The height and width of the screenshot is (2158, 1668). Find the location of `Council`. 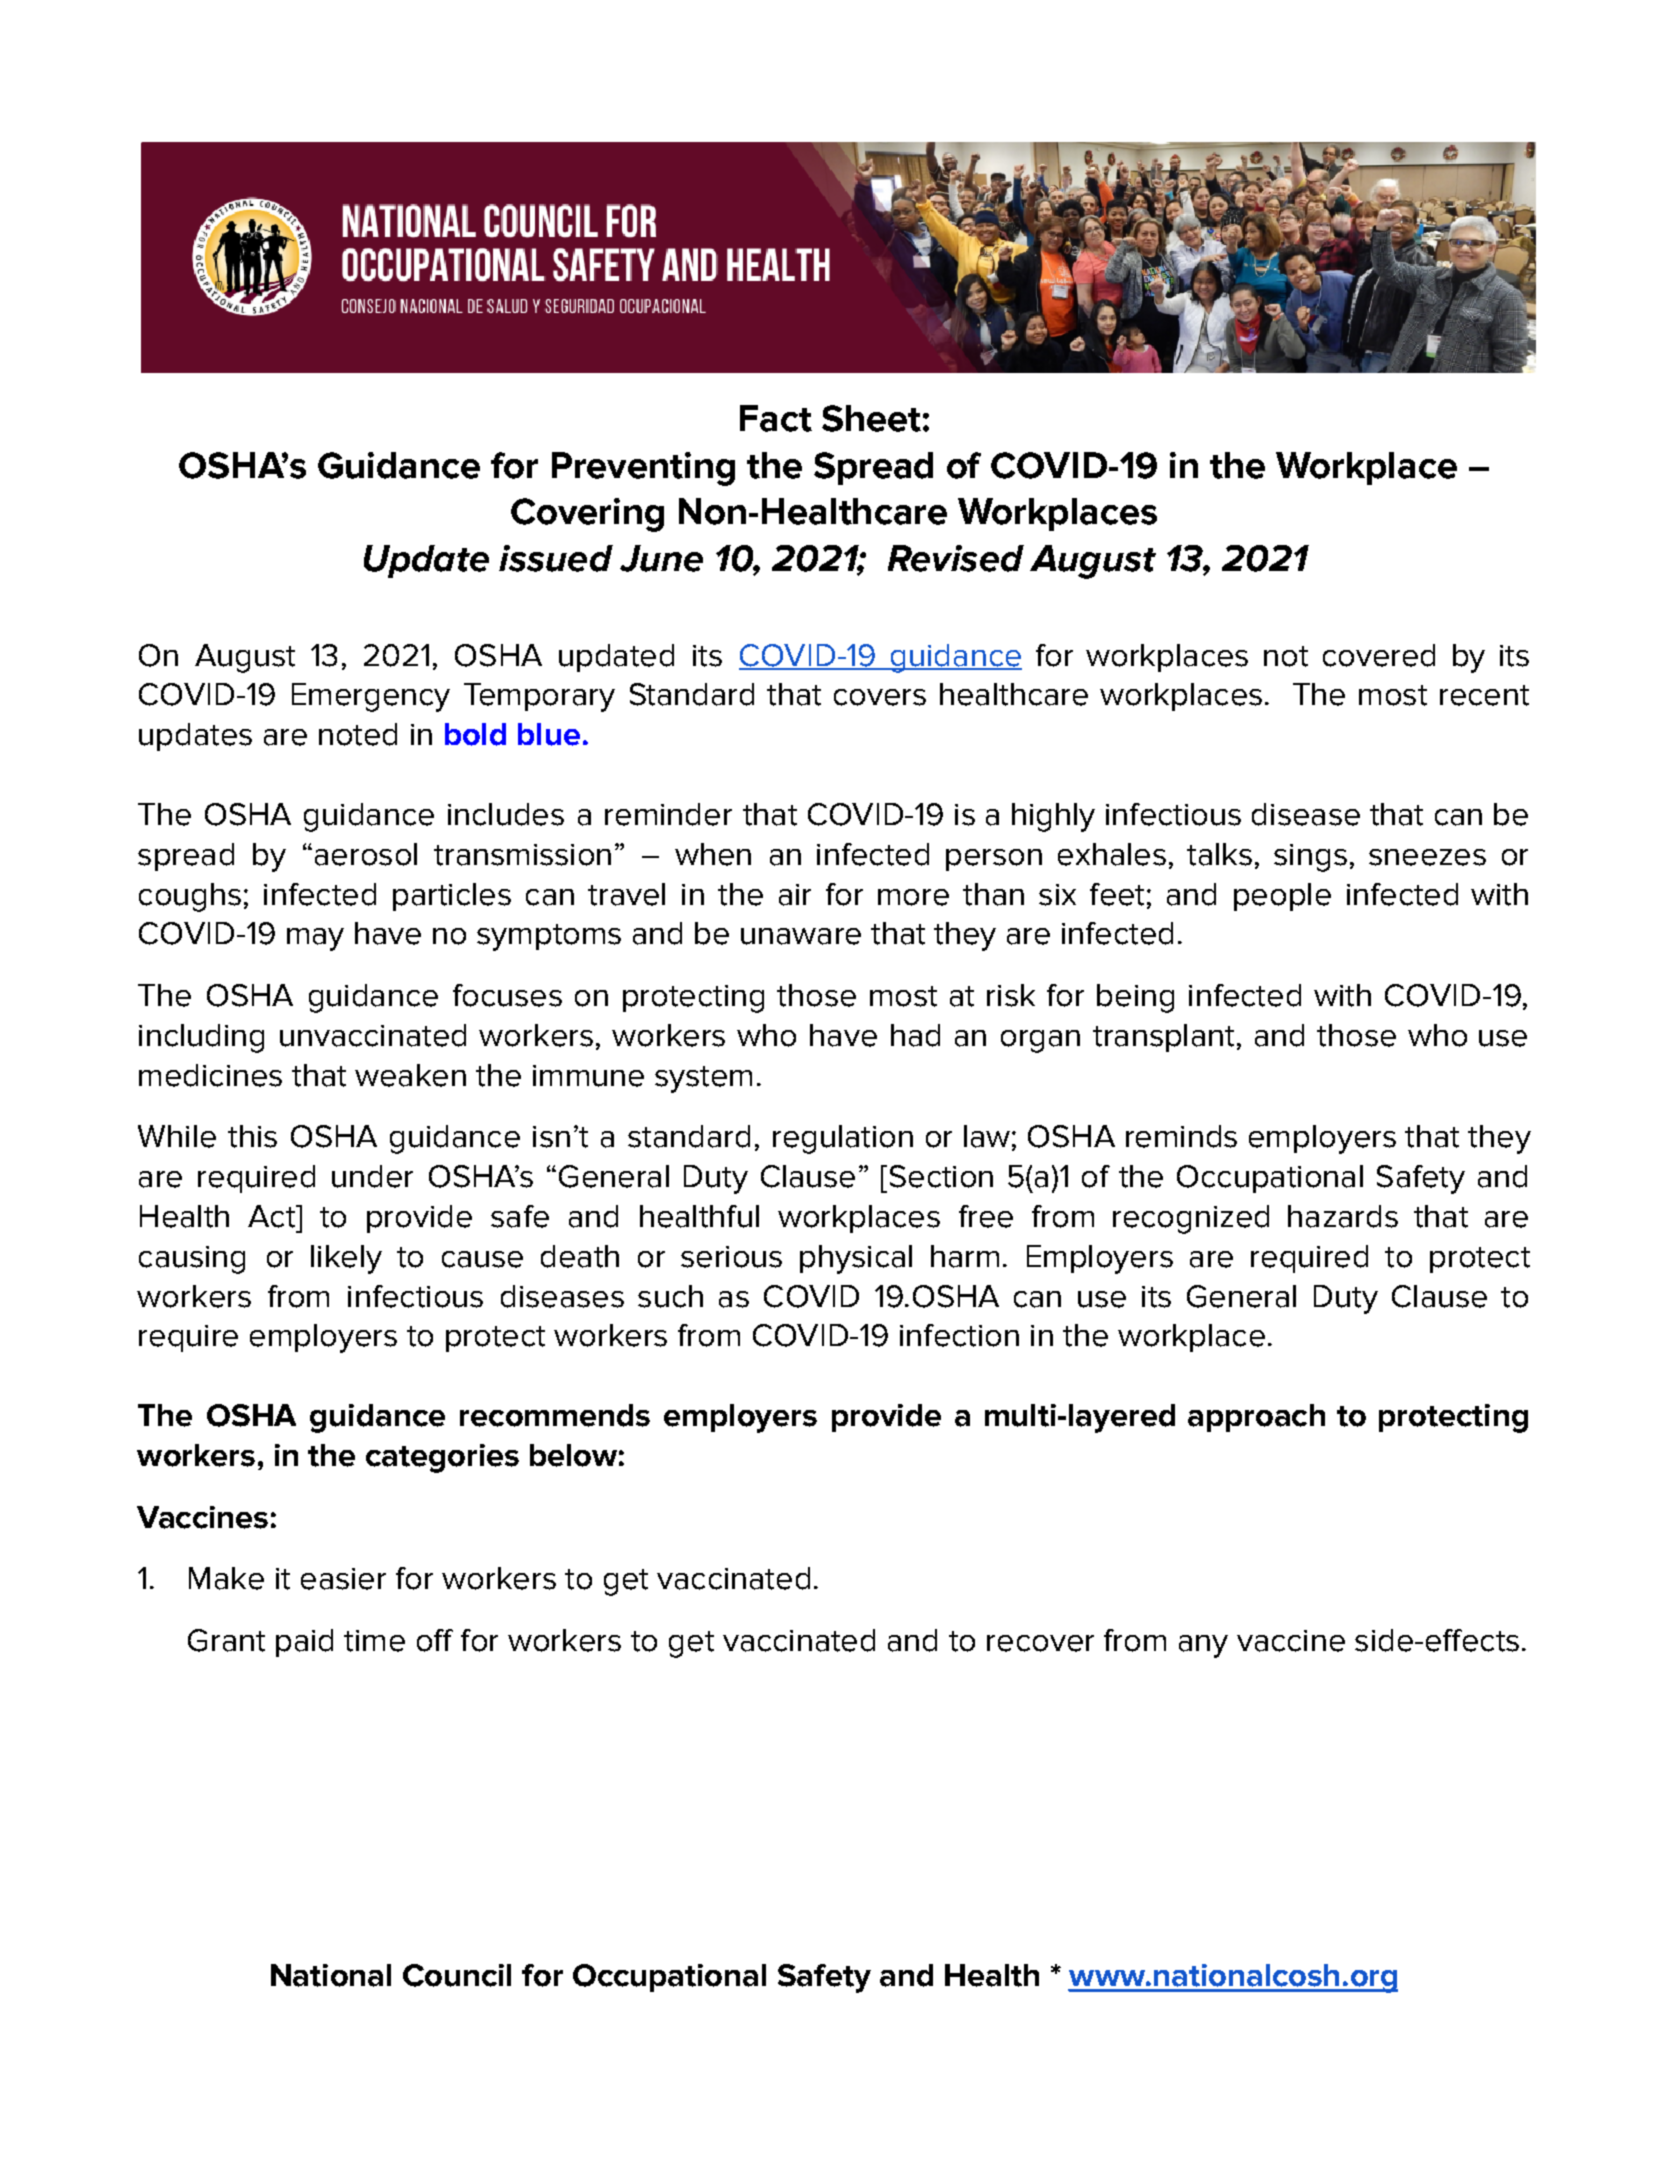

Council is located at coordinates (457, 1975).
